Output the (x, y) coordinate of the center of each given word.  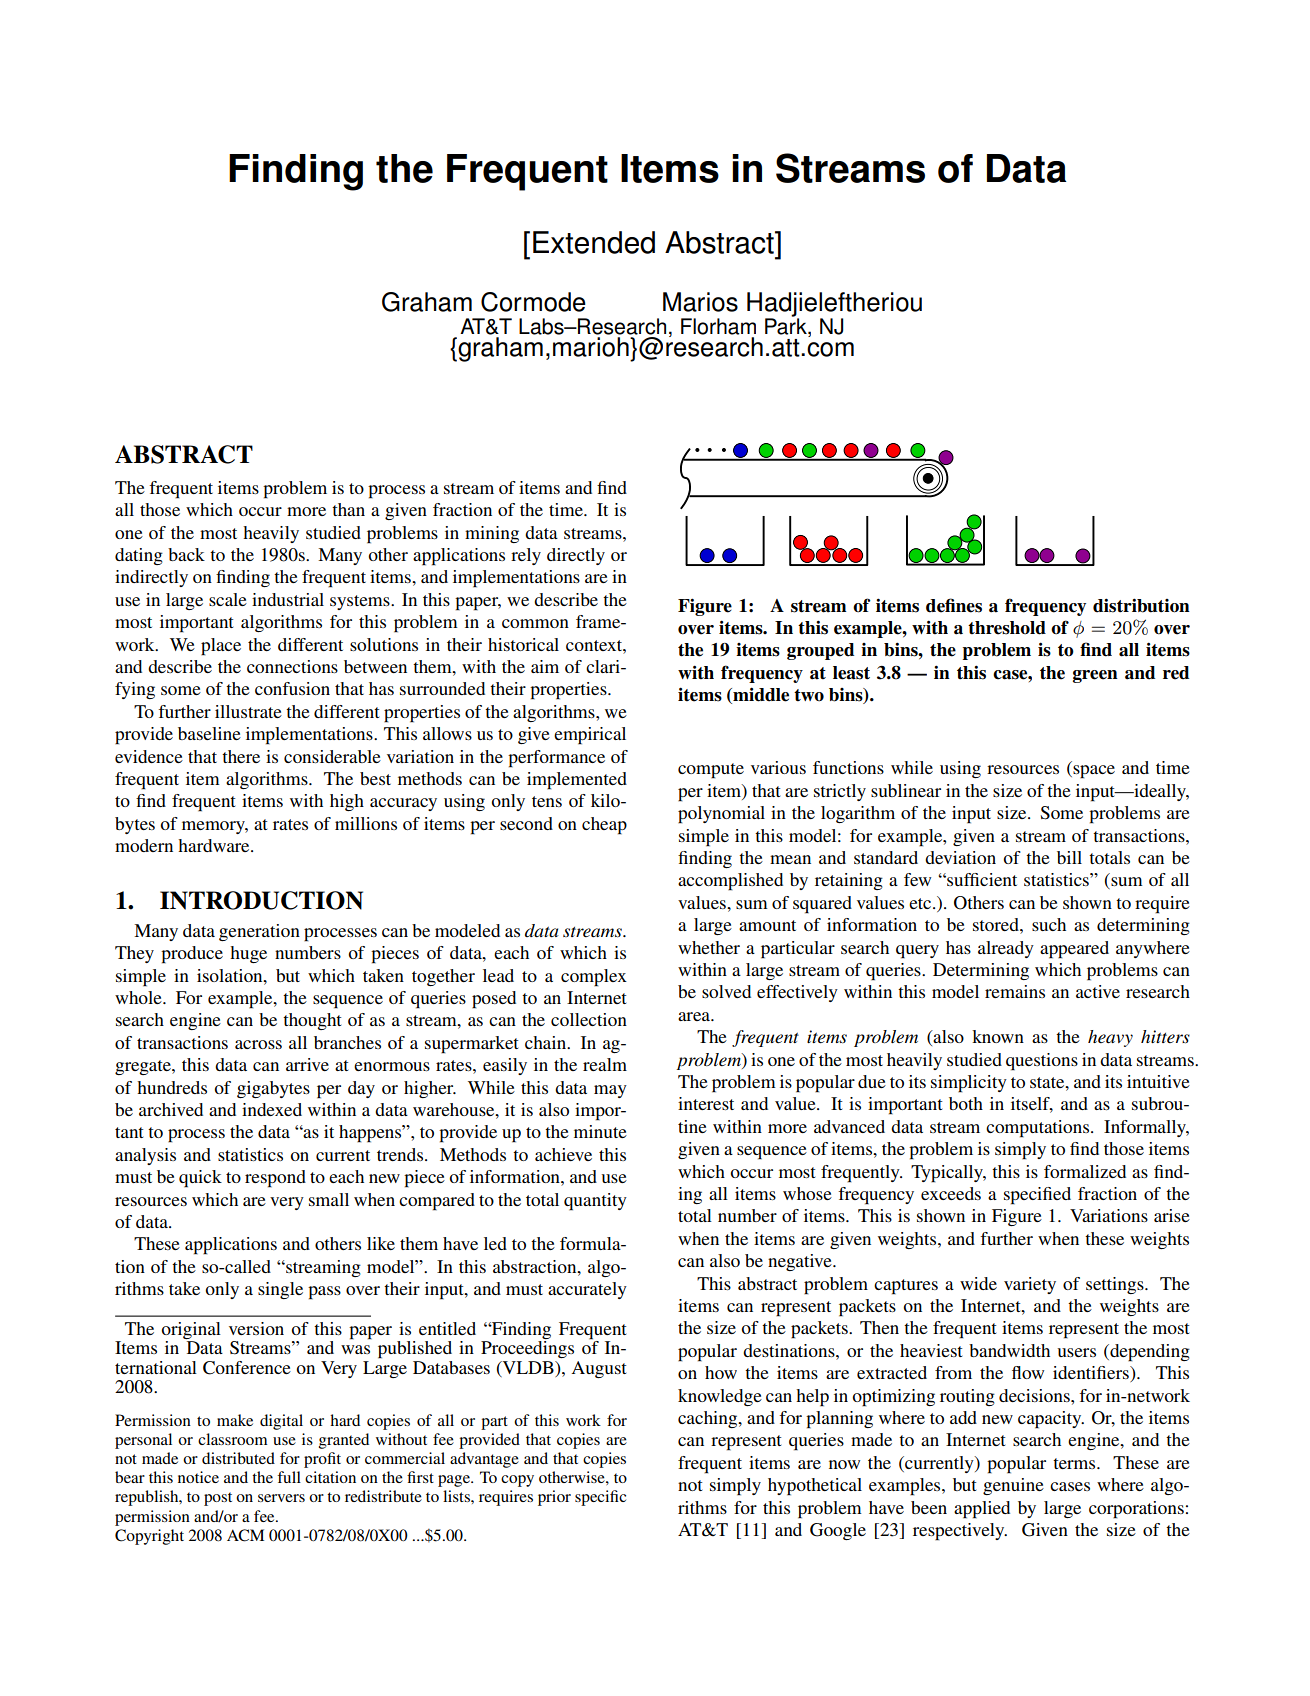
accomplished (730, 882)
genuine (1013, 1486)
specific (600, 1498)
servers (281, 1498)
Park (787, 326)
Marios (700, 302)
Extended (594, 242)
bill (1069, 857)
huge (248, 954)
